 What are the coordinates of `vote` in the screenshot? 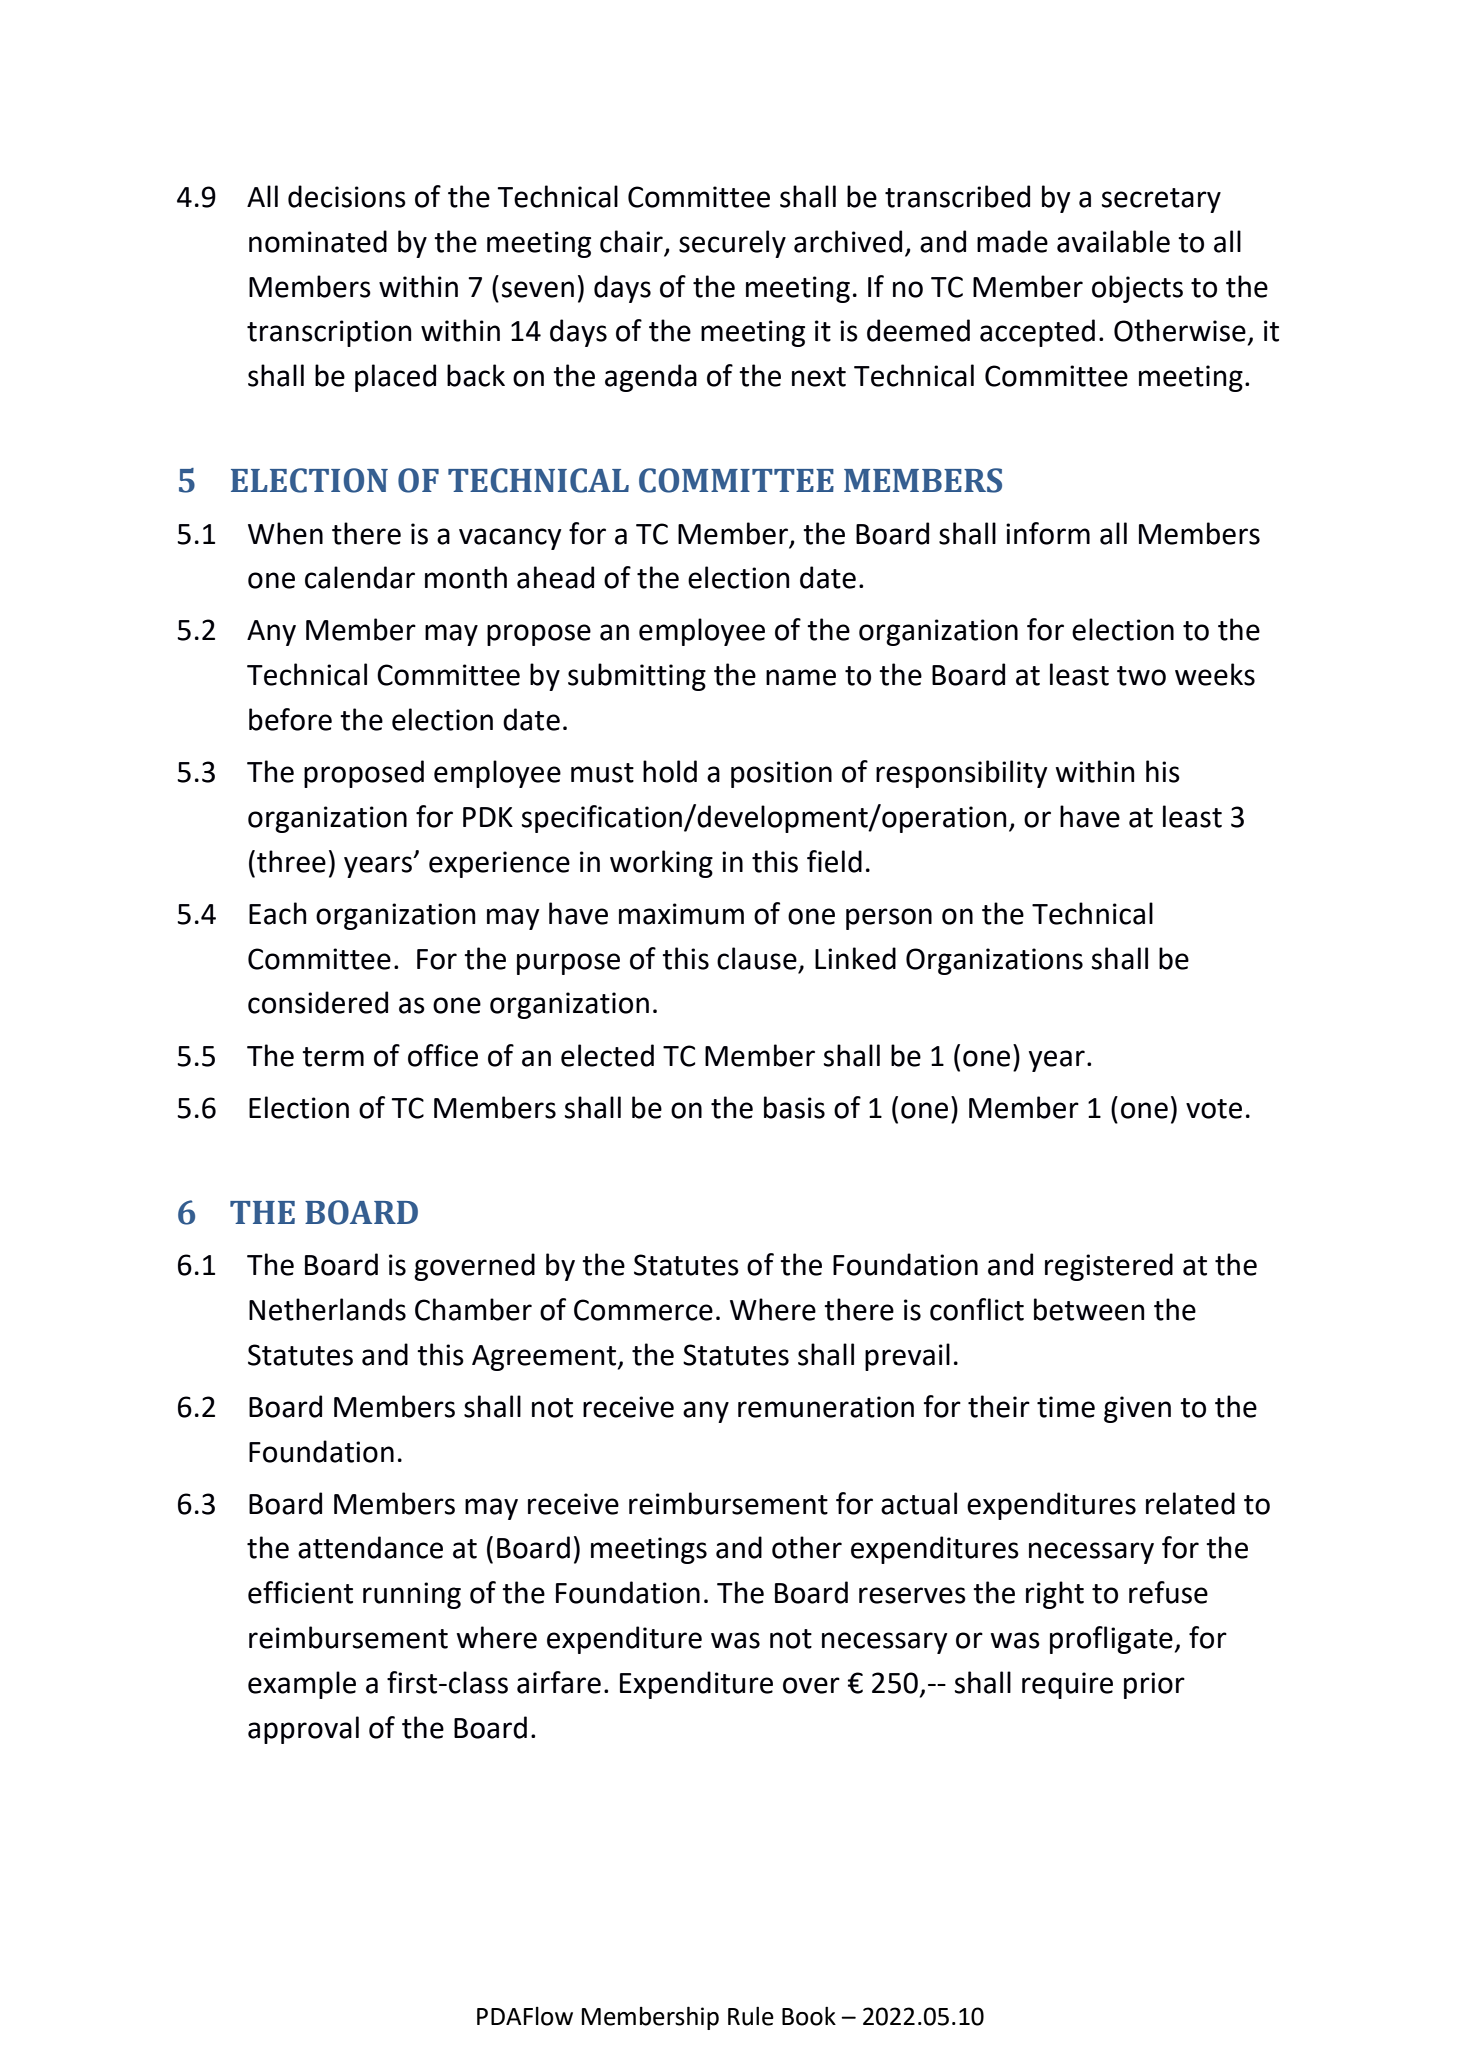 It's located at (1214, 1109).
